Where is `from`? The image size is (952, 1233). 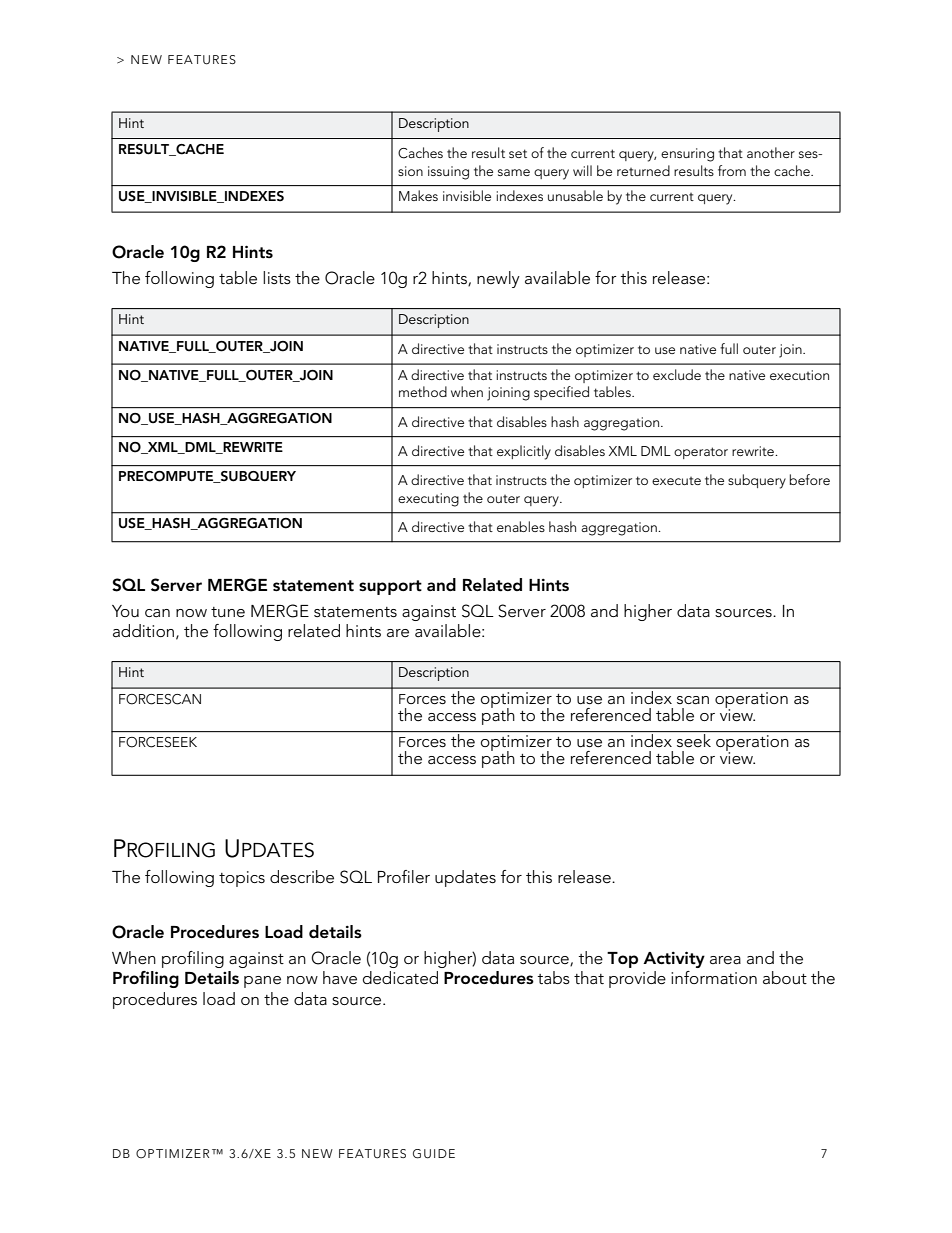 from is located at coordinates (732, 170).
